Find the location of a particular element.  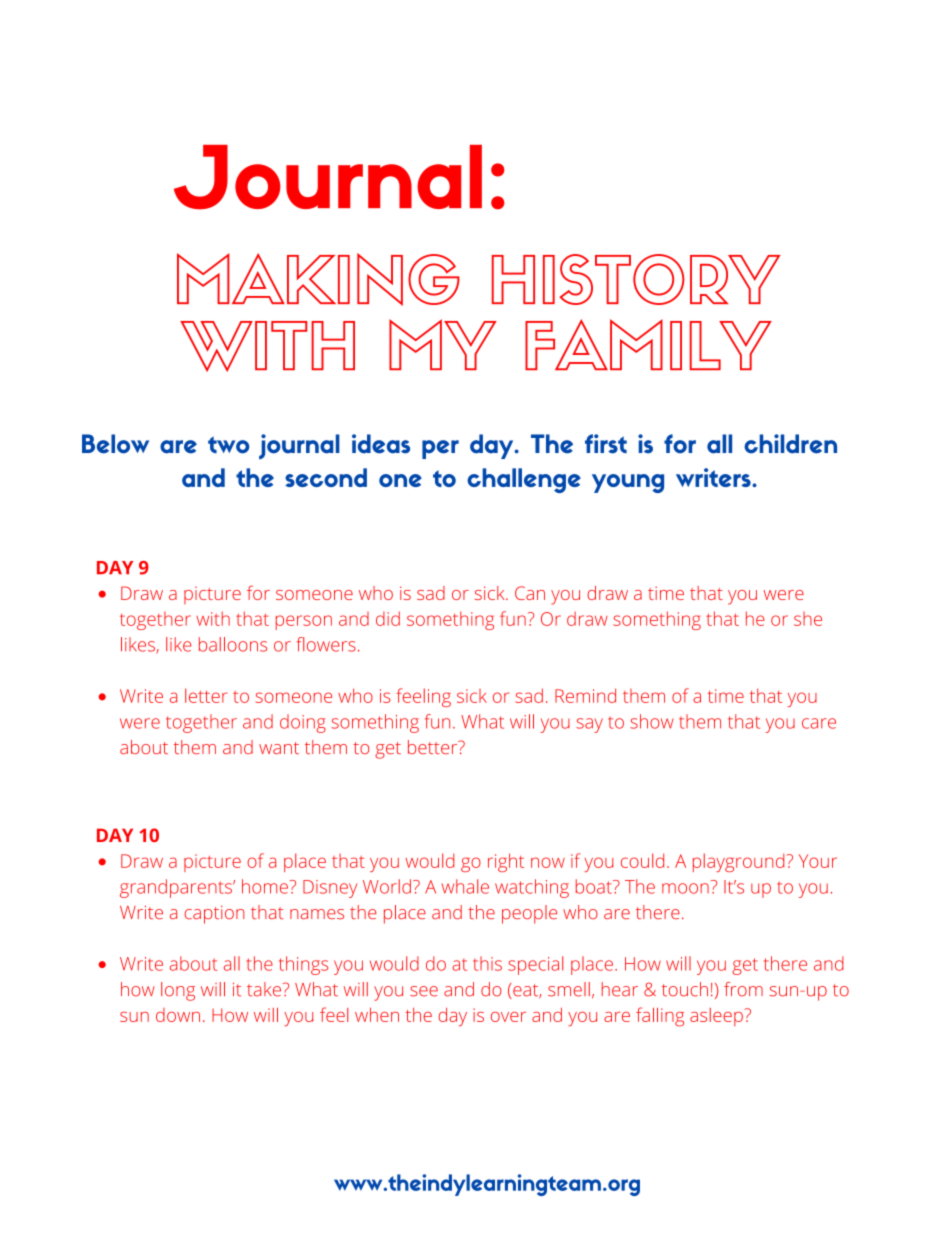

HISTORY is located at coordinates (636, 279).
